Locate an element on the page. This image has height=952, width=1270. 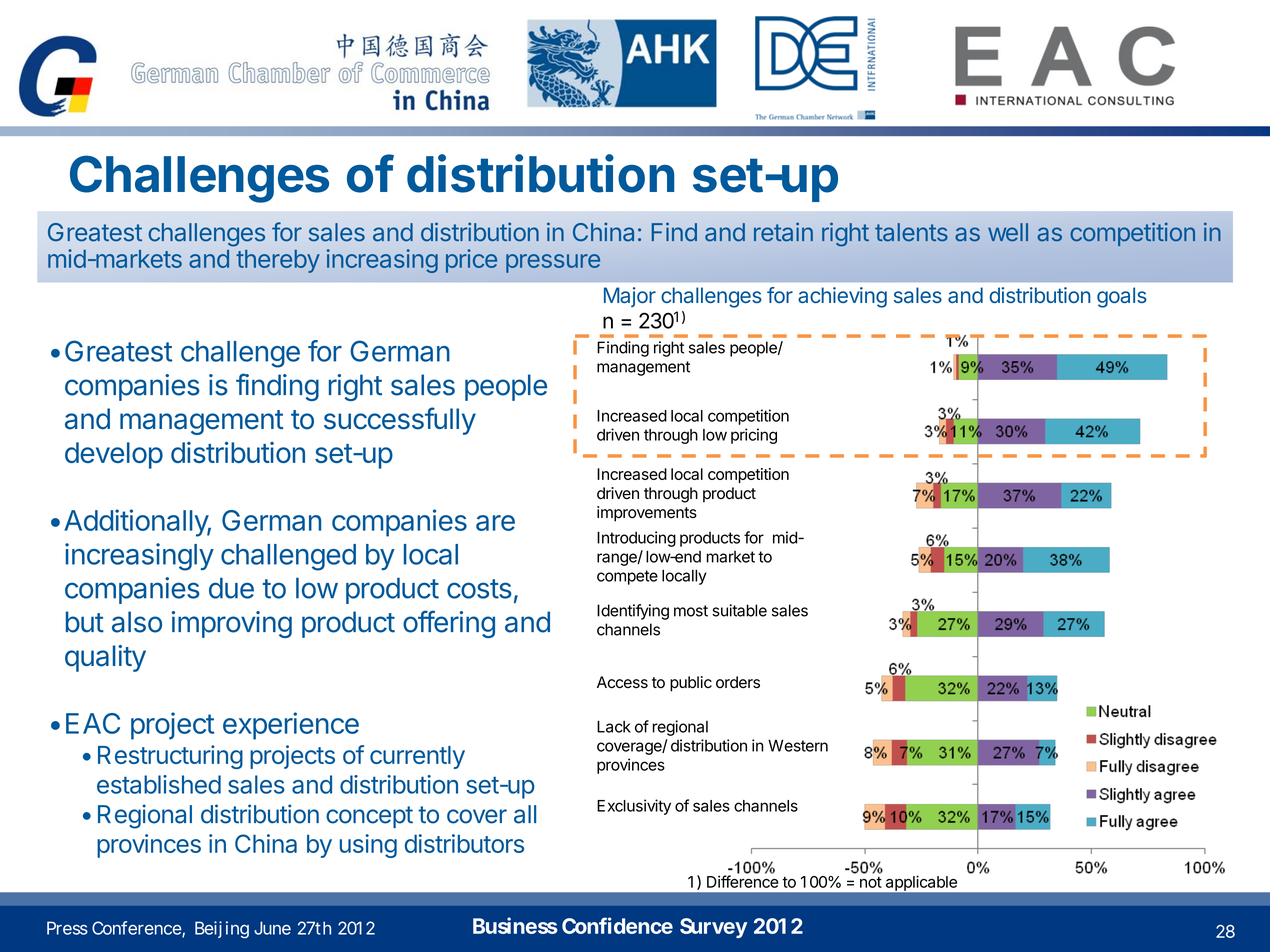
thereby is located at coordinates (278, 261).
